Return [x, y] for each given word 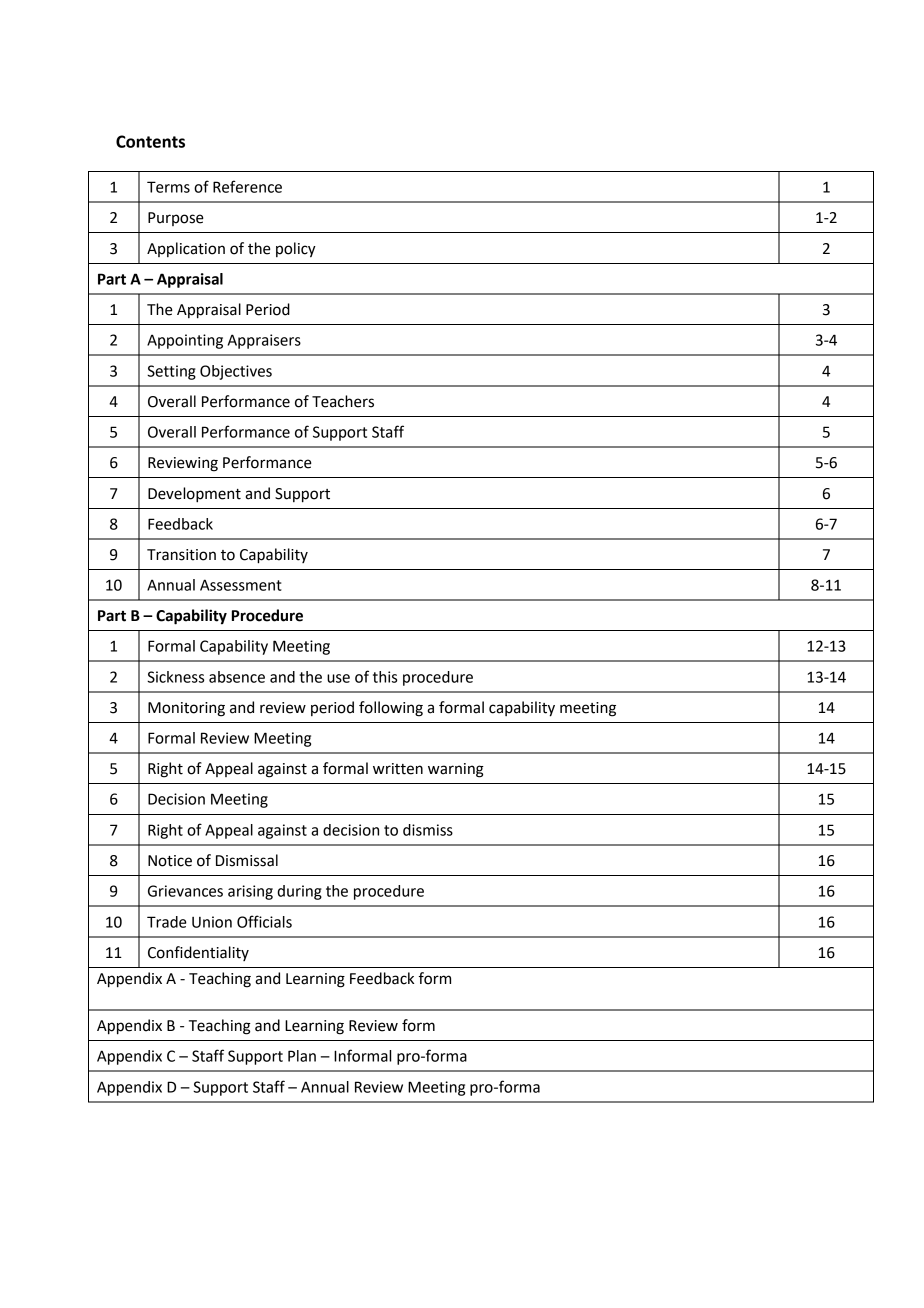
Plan [302, 1056]
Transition [181, 555]
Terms [168, 187]
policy [296, 250]
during [299, 892]
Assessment [241, 585]
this [385, 677]
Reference [247, 186]
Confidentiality [198, 953]
